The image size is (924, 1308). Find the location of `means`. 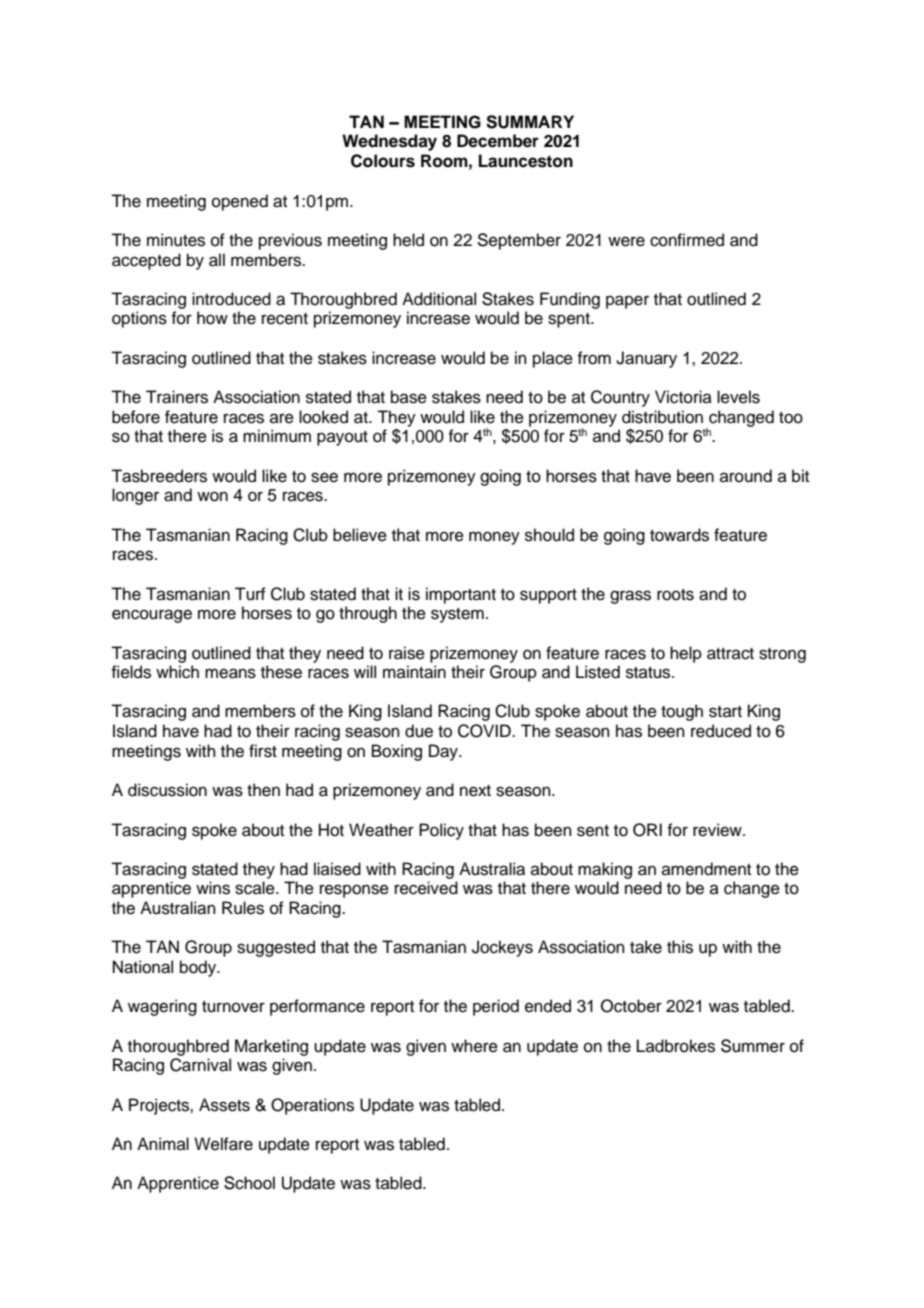

means is located at coordinates (230, 673).
